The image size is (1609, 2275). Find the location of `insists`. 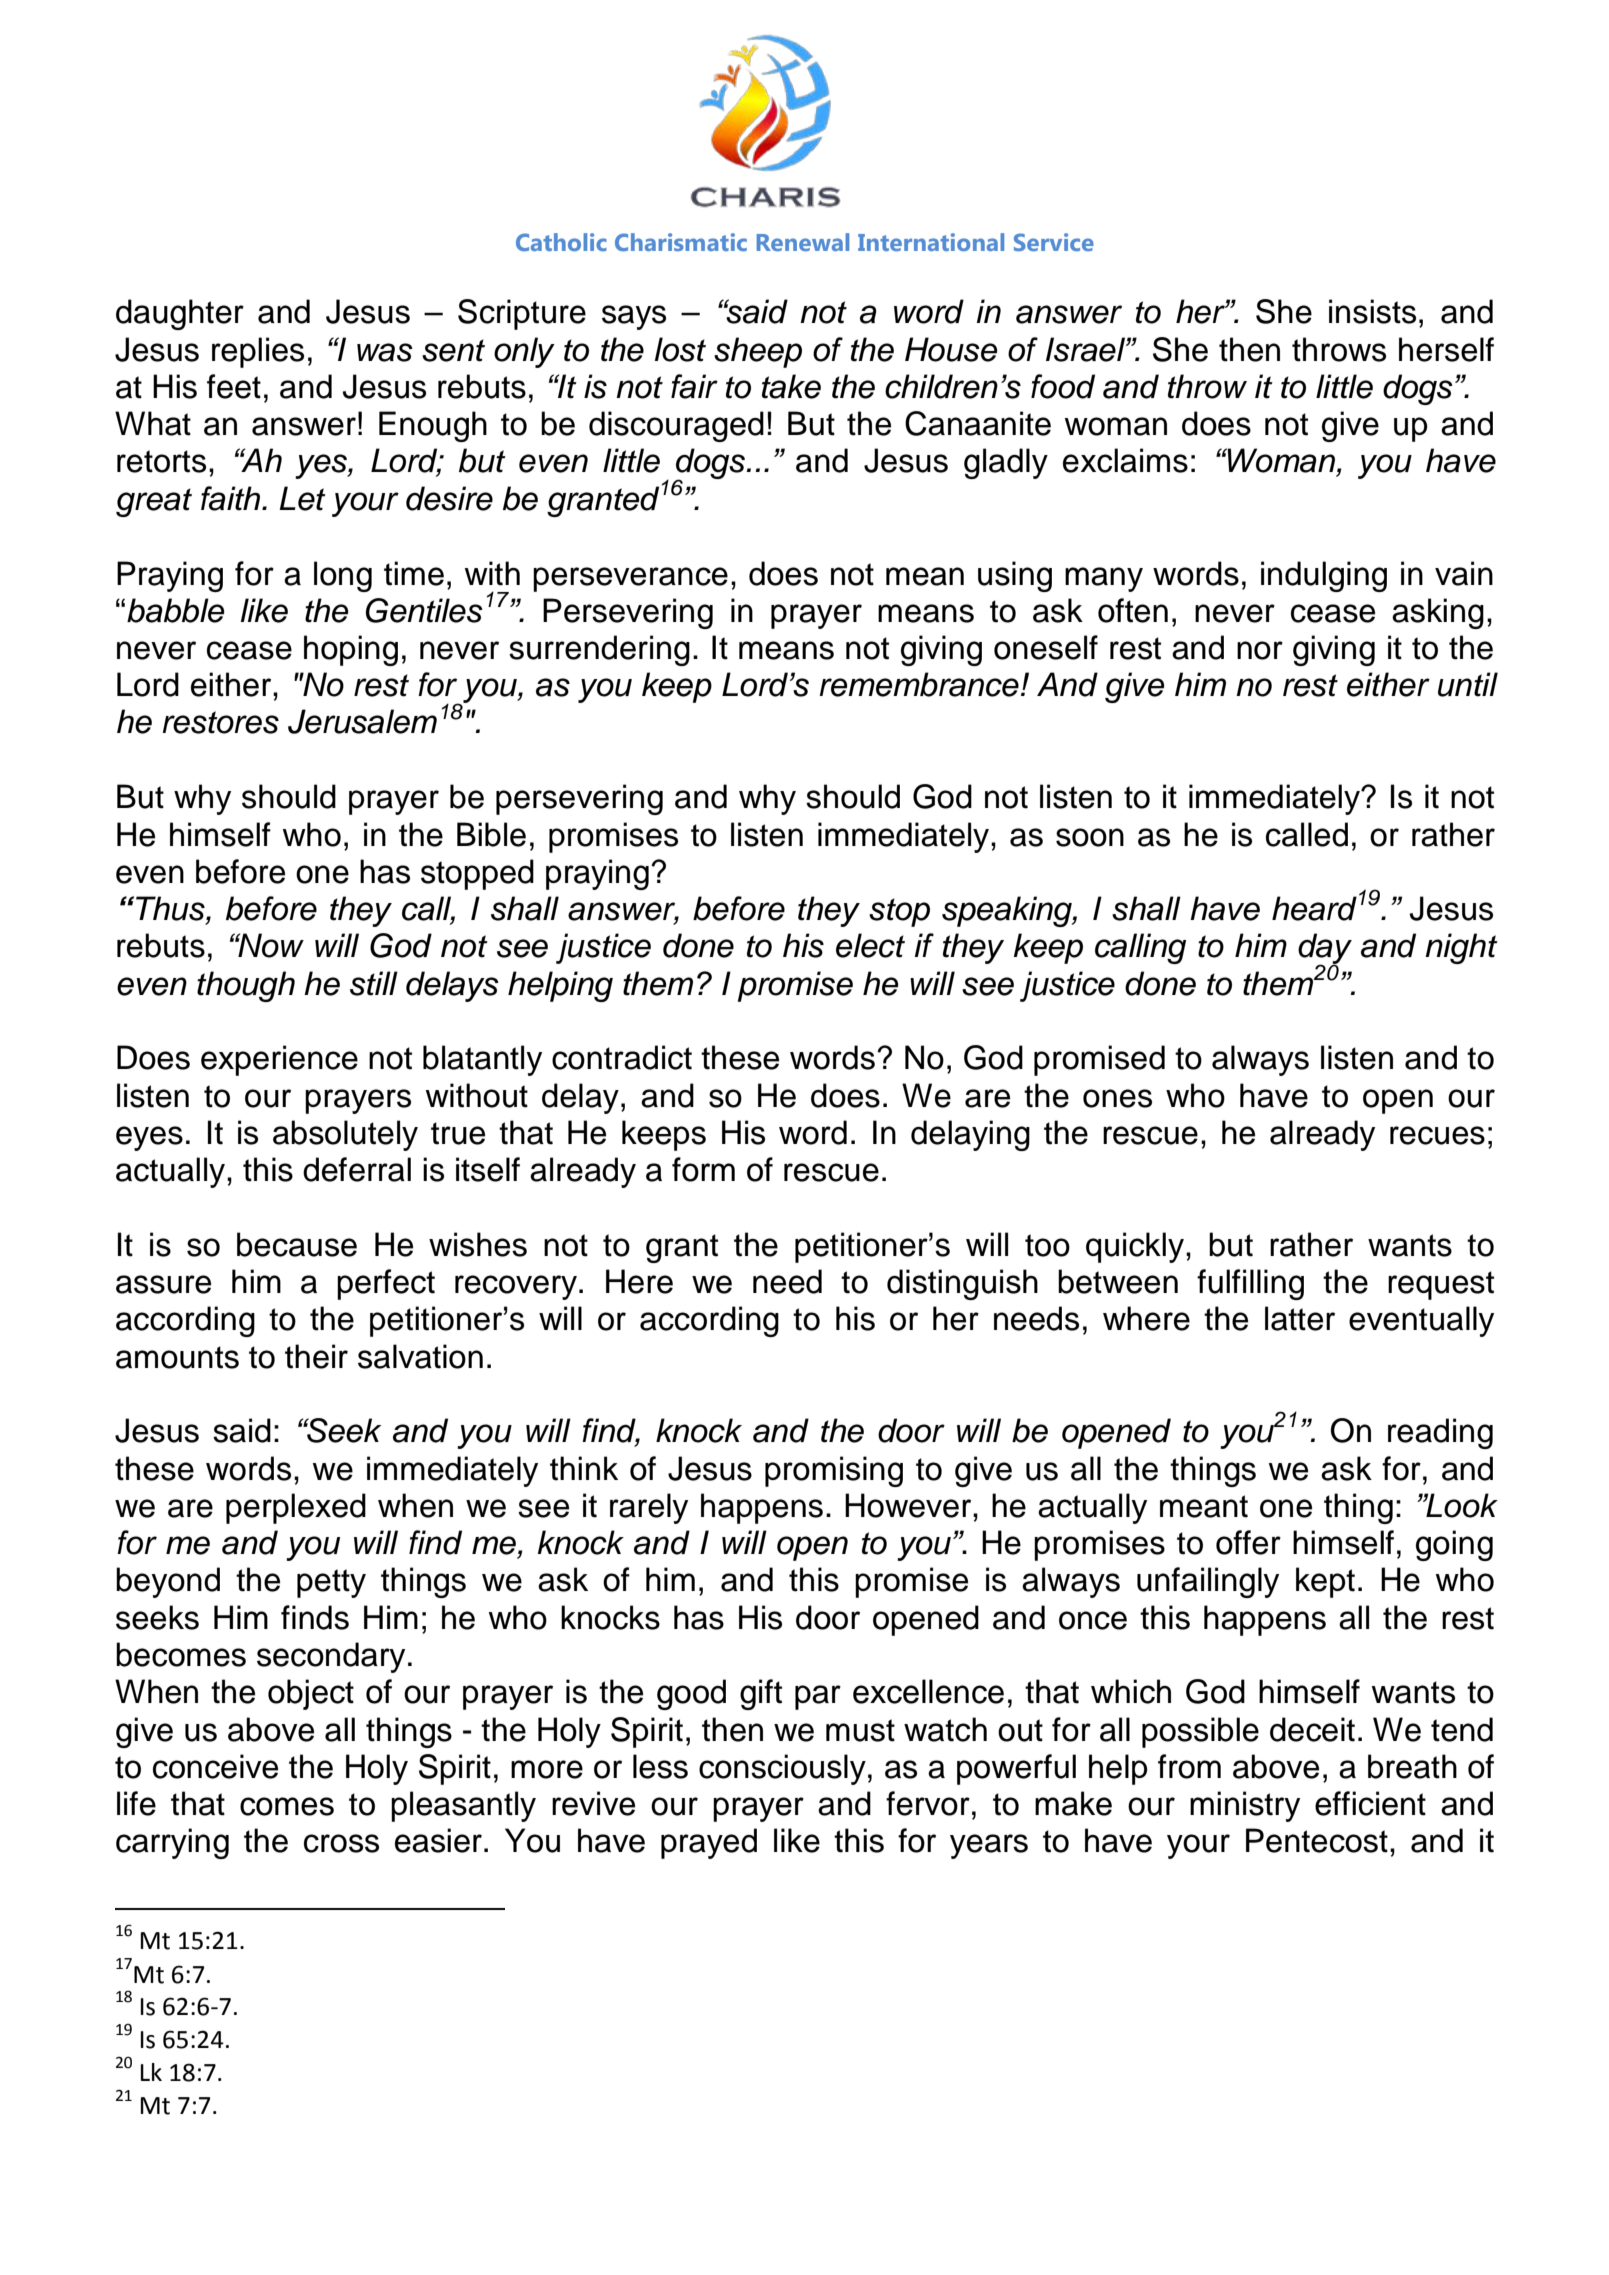

insists is located at coordinates (1372, 311).
